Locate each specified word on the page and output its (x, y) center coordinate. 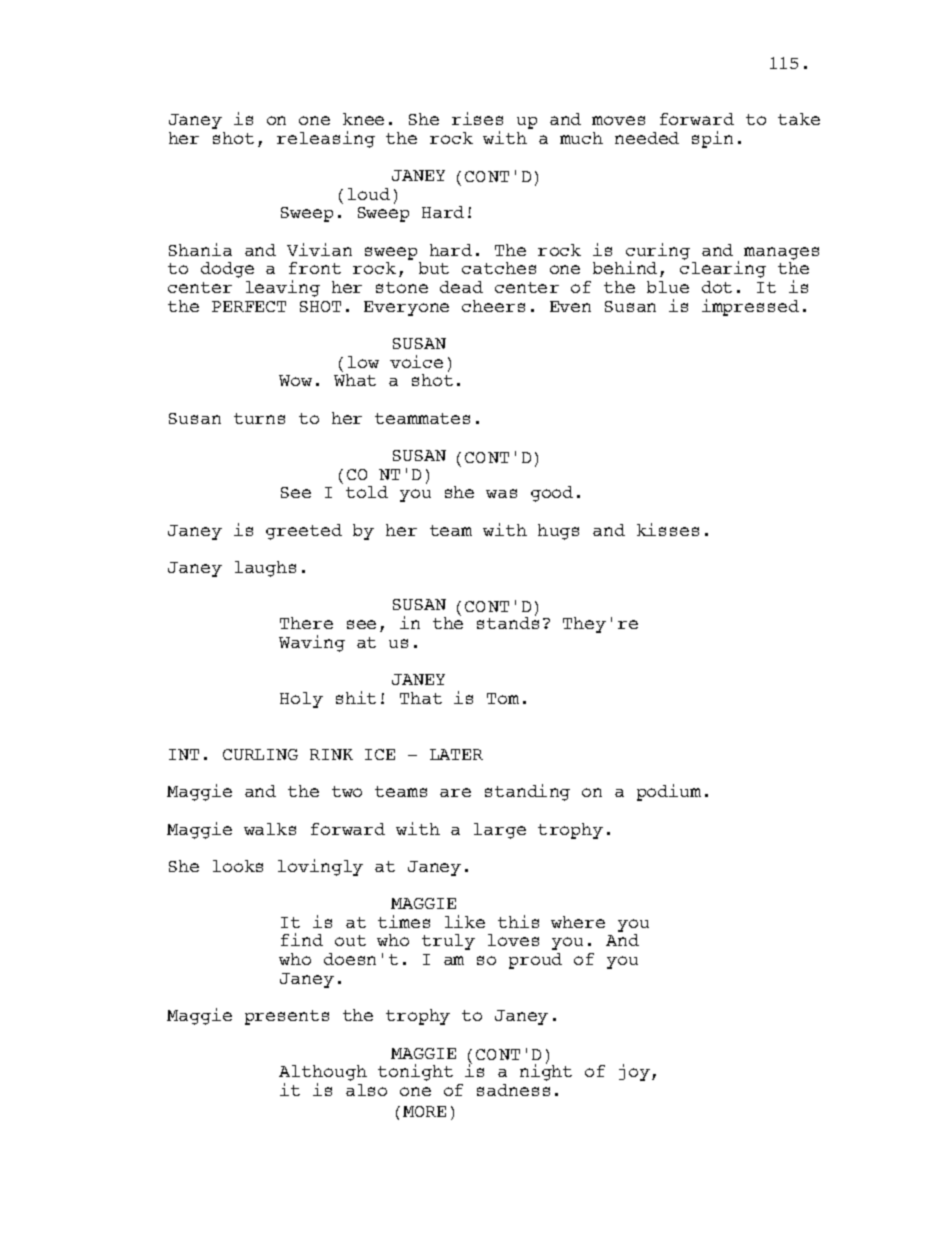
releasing (326, 139)
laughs (265, 569)
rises (477, 118)
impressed (750, 307)
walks (270, 829)
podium (669, 792)
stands (508, 622)
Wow (295, 380)
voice (416, 361)
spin (712, 139)
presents (287, 1017)
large (500, 831)
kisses (668, 529)
